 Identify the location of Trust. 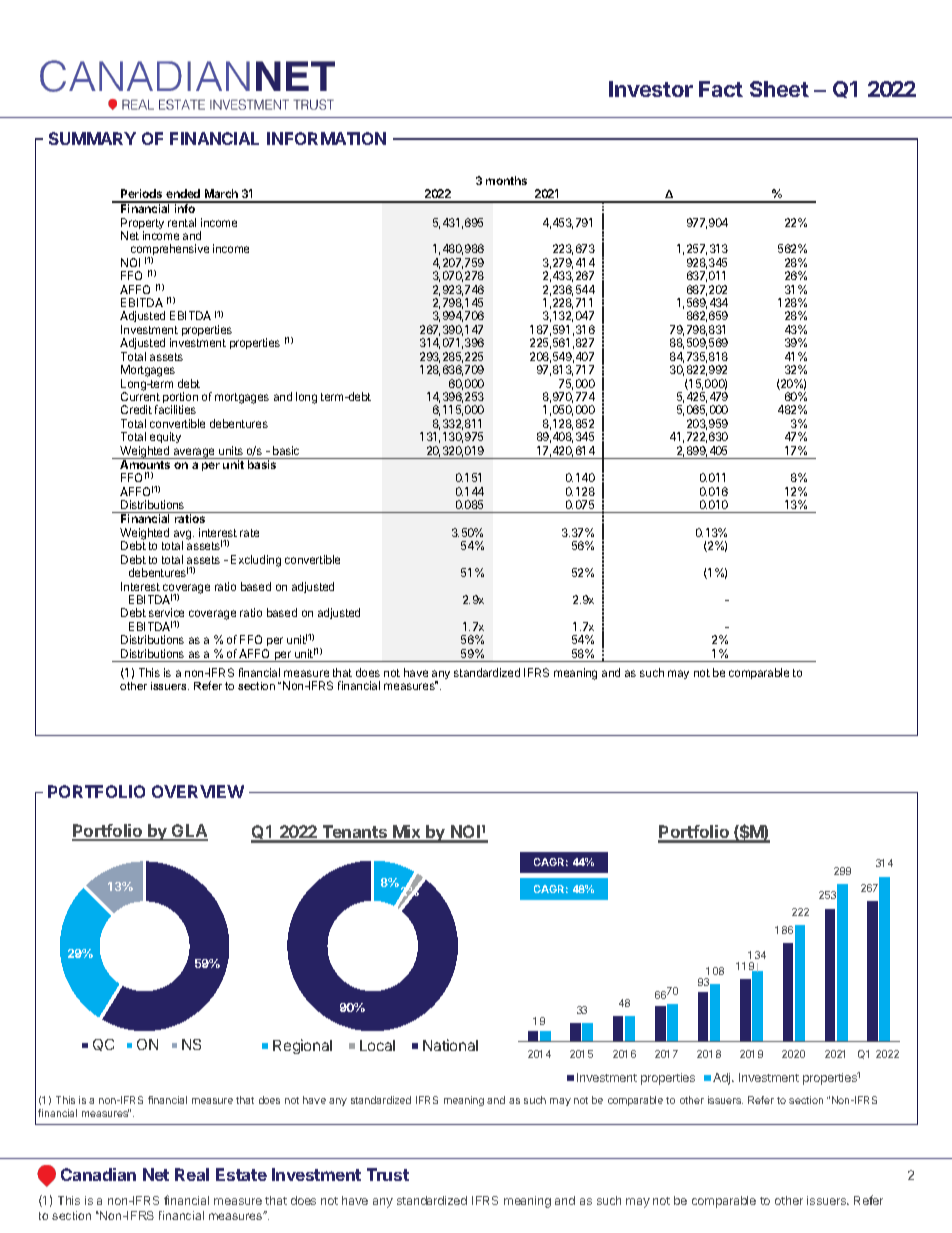
(388, 1174).
